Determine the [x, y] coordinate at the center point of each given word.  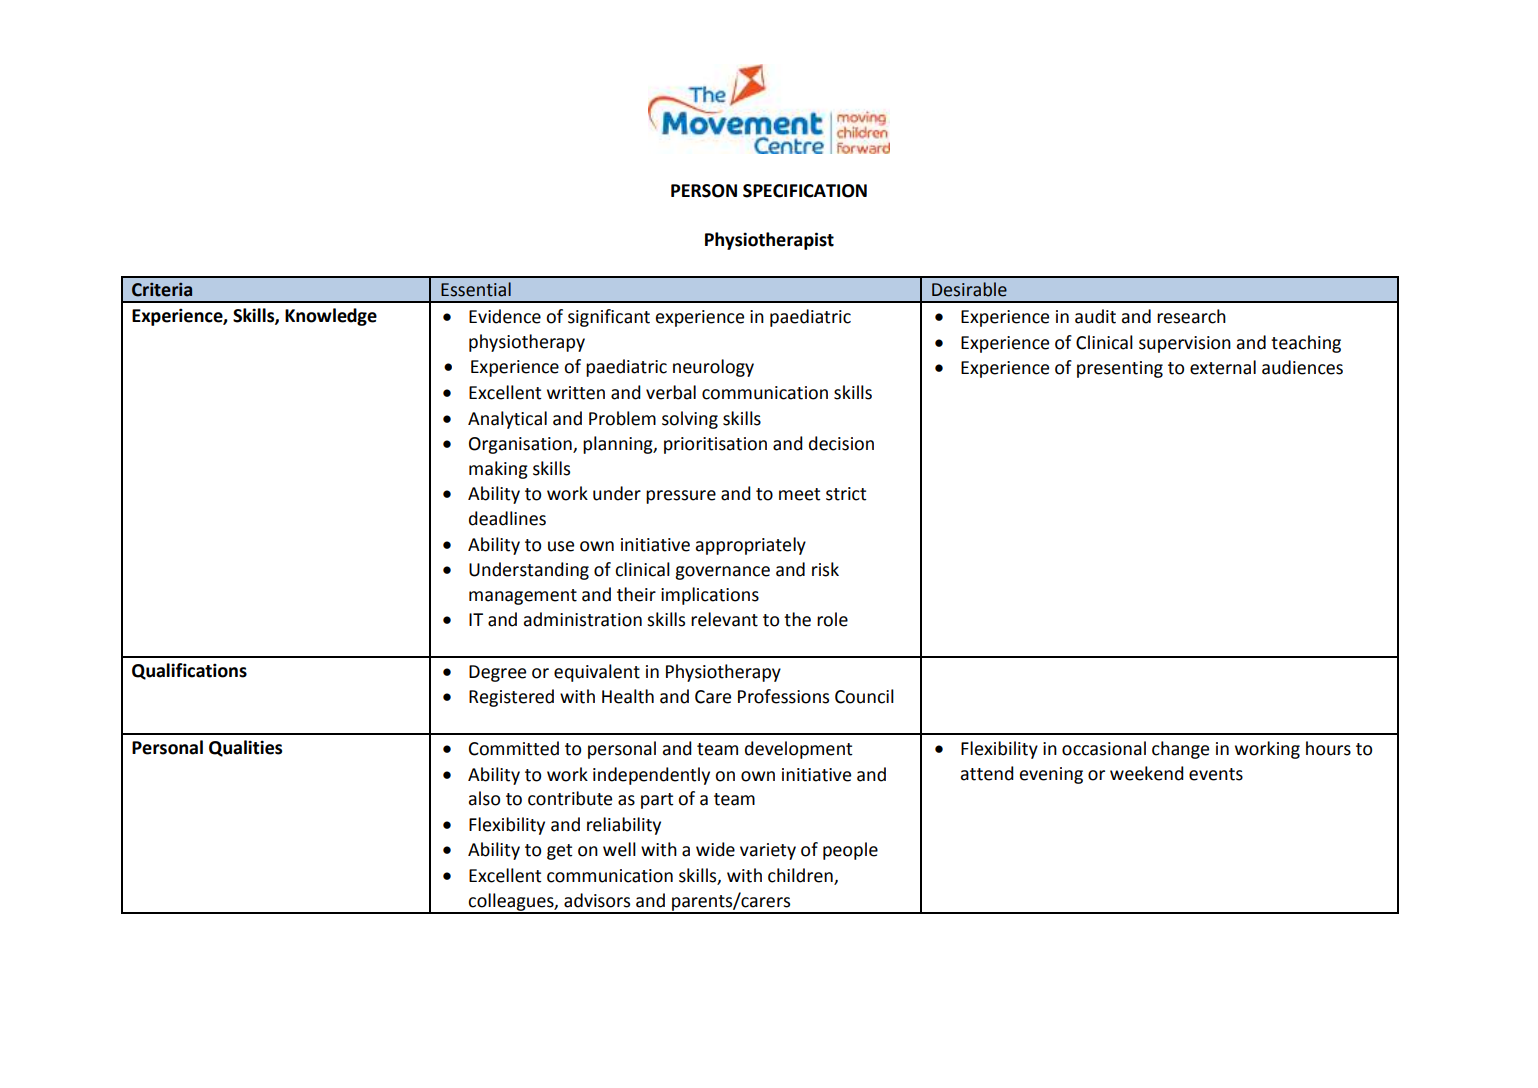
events [1216, 774]
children [801, 876]
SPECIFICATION [805, 191]
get [560, 852]
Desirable [969, 289]
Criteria [162, 290]
